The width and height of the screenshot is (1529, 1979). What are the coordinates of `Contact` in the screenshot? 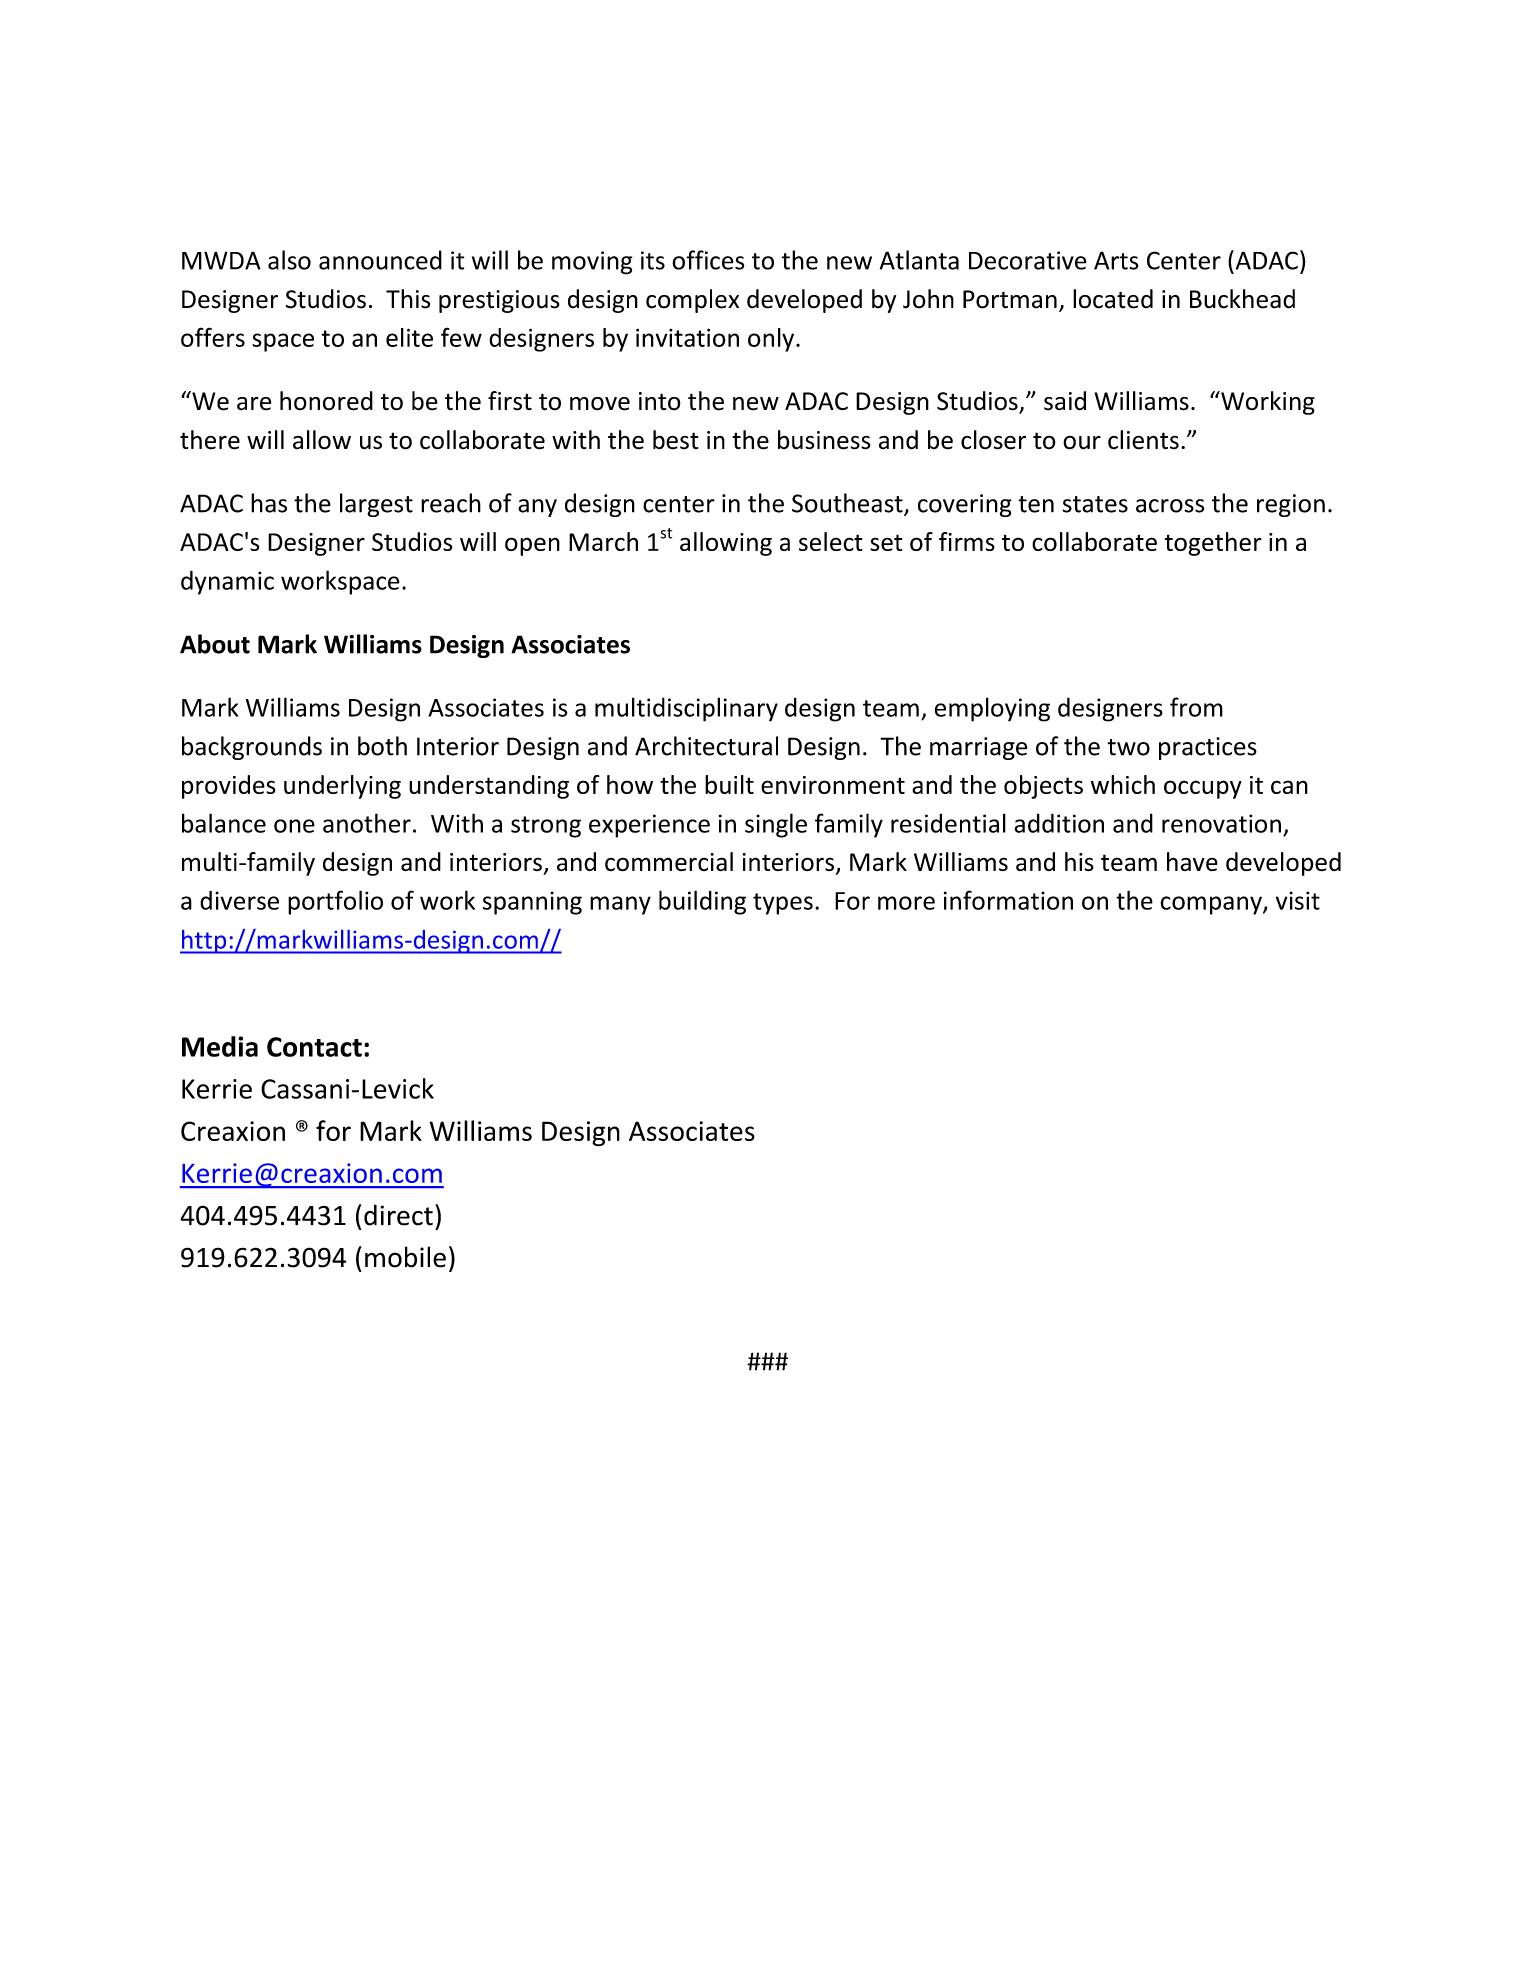 It's located at (314, 1047).
